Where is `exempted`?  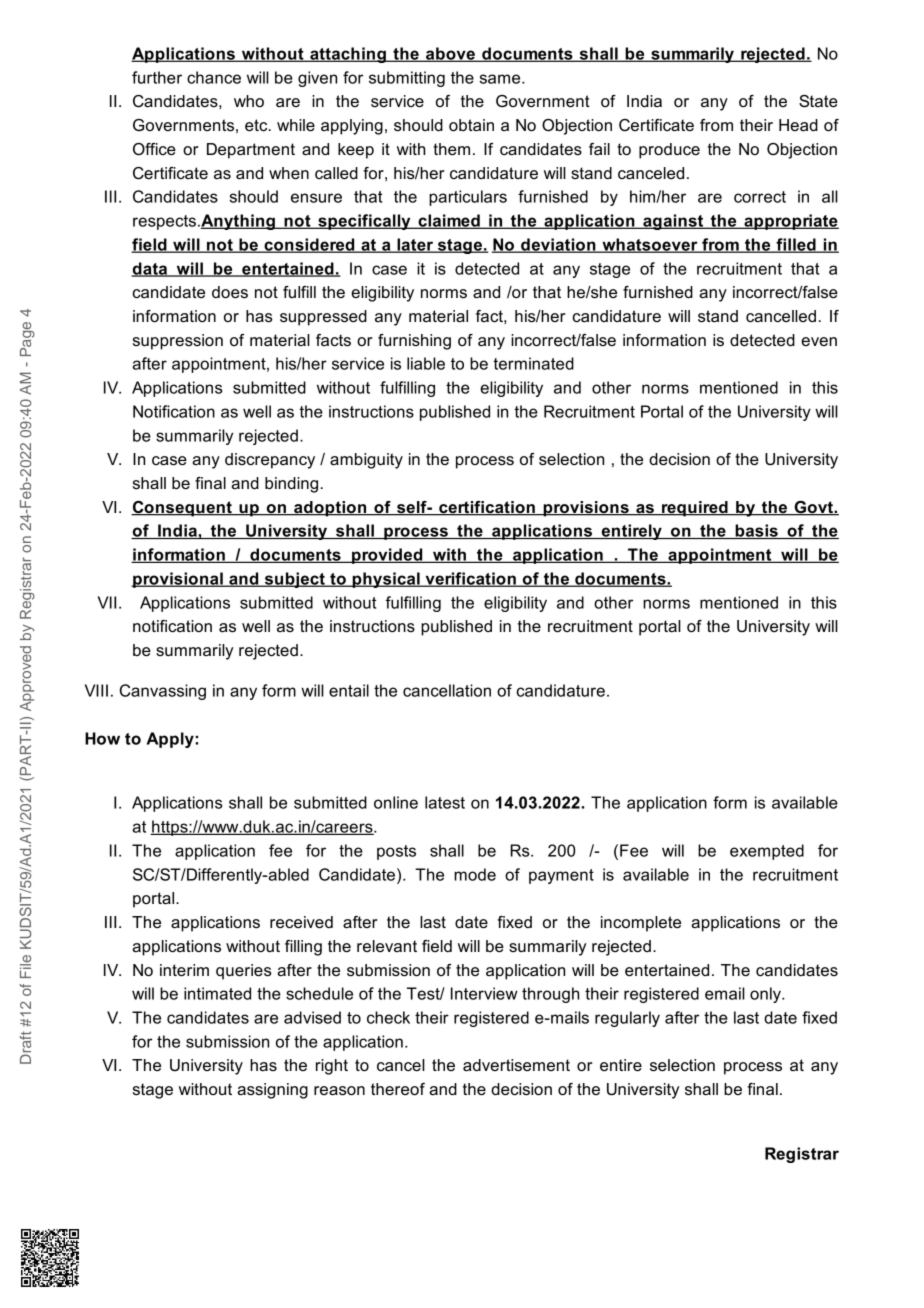
exempted is located at coordinates (767, 852).
